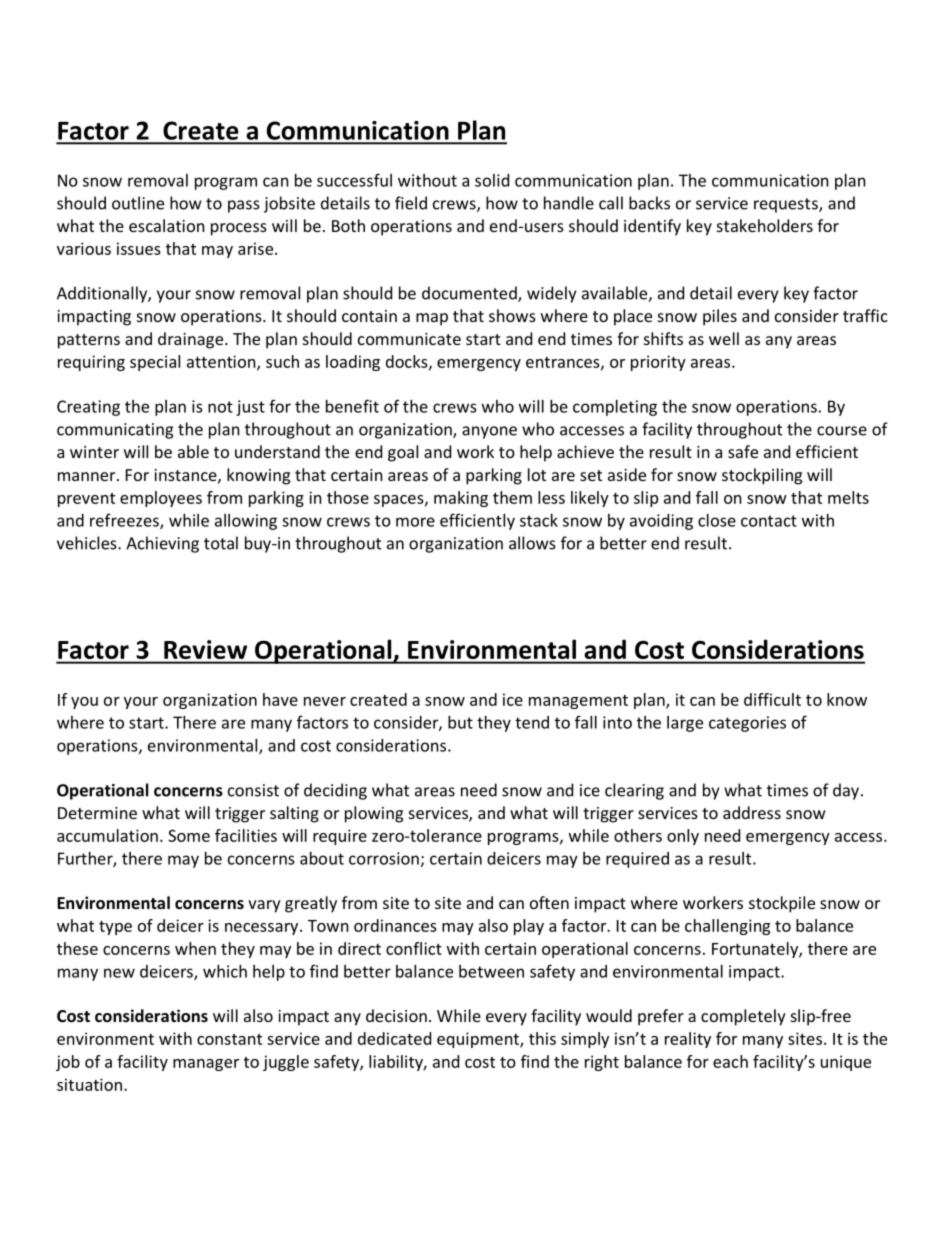  What do you see at coordinates (787, 205) in the screenshot?
I see `requests` at bounding box center [787, 205].
